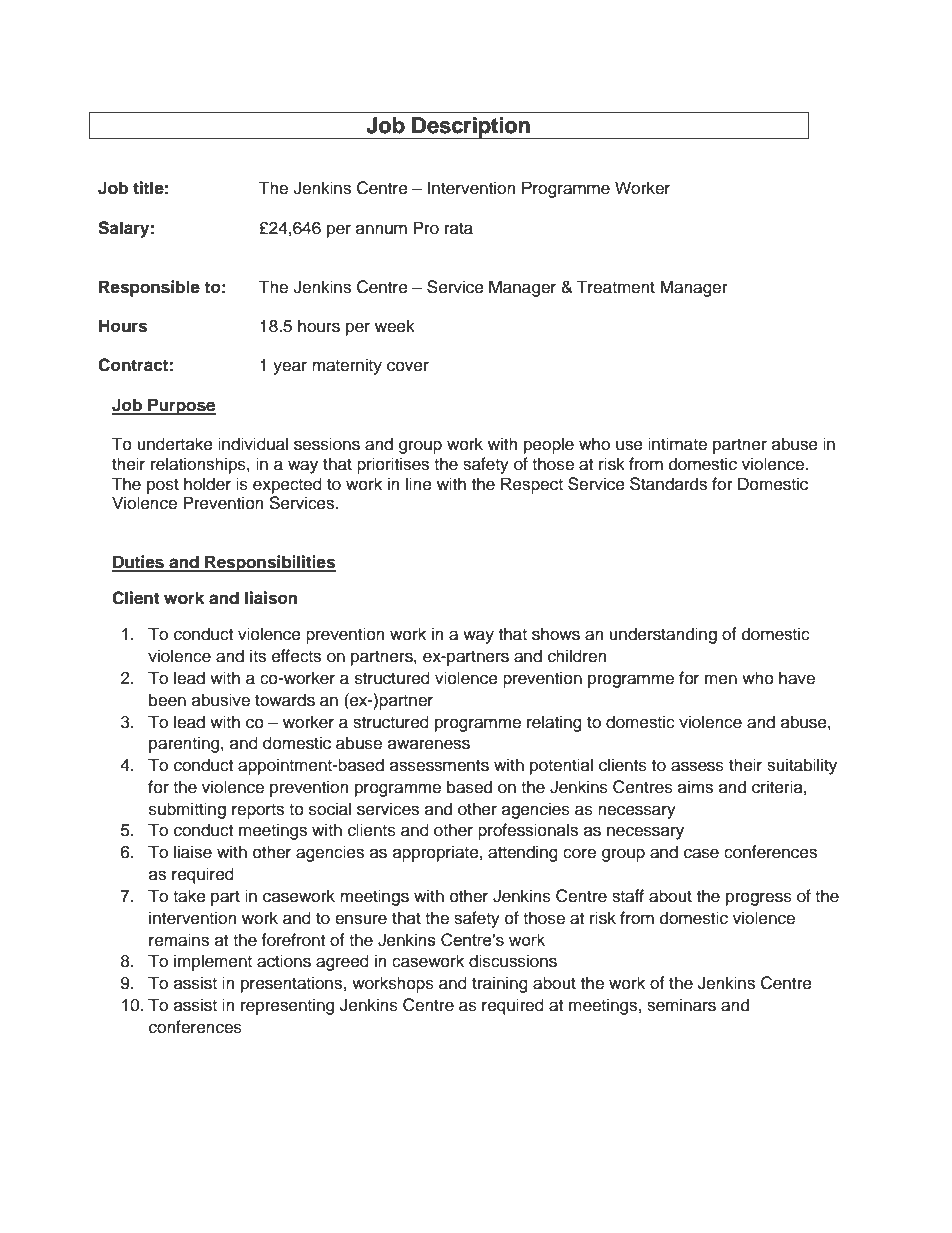 Image resolution: width=952 pixels, height=1233 pixels. I want to click on awareness, so click(429, 744).
